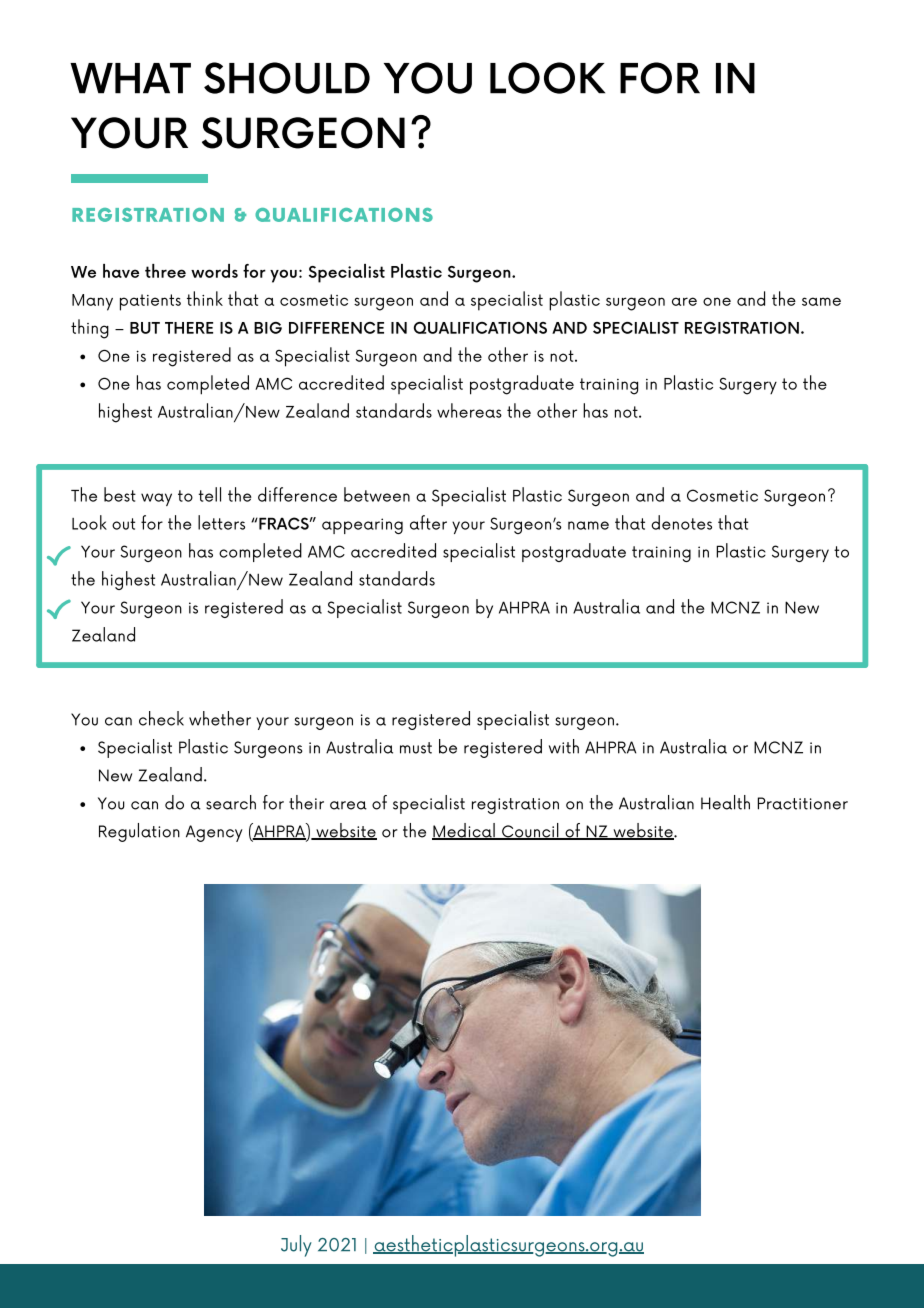 This screenshot has height=1308, width=924. Describe the element at coordinates (214, 833) in the screenshot. I see `Agency` at that location.
